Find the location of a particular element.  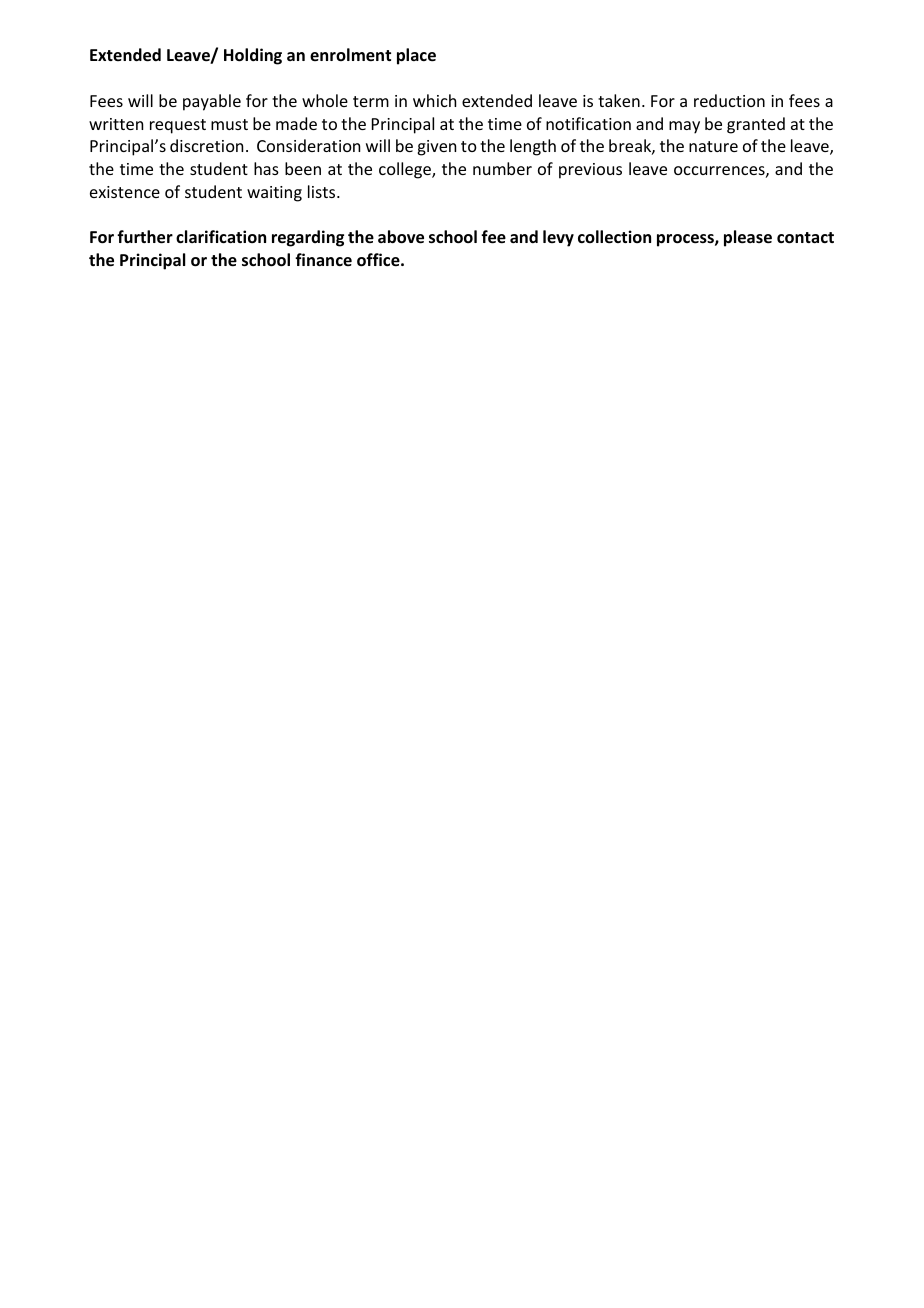

Holding is located at coordinates (253, 56).
